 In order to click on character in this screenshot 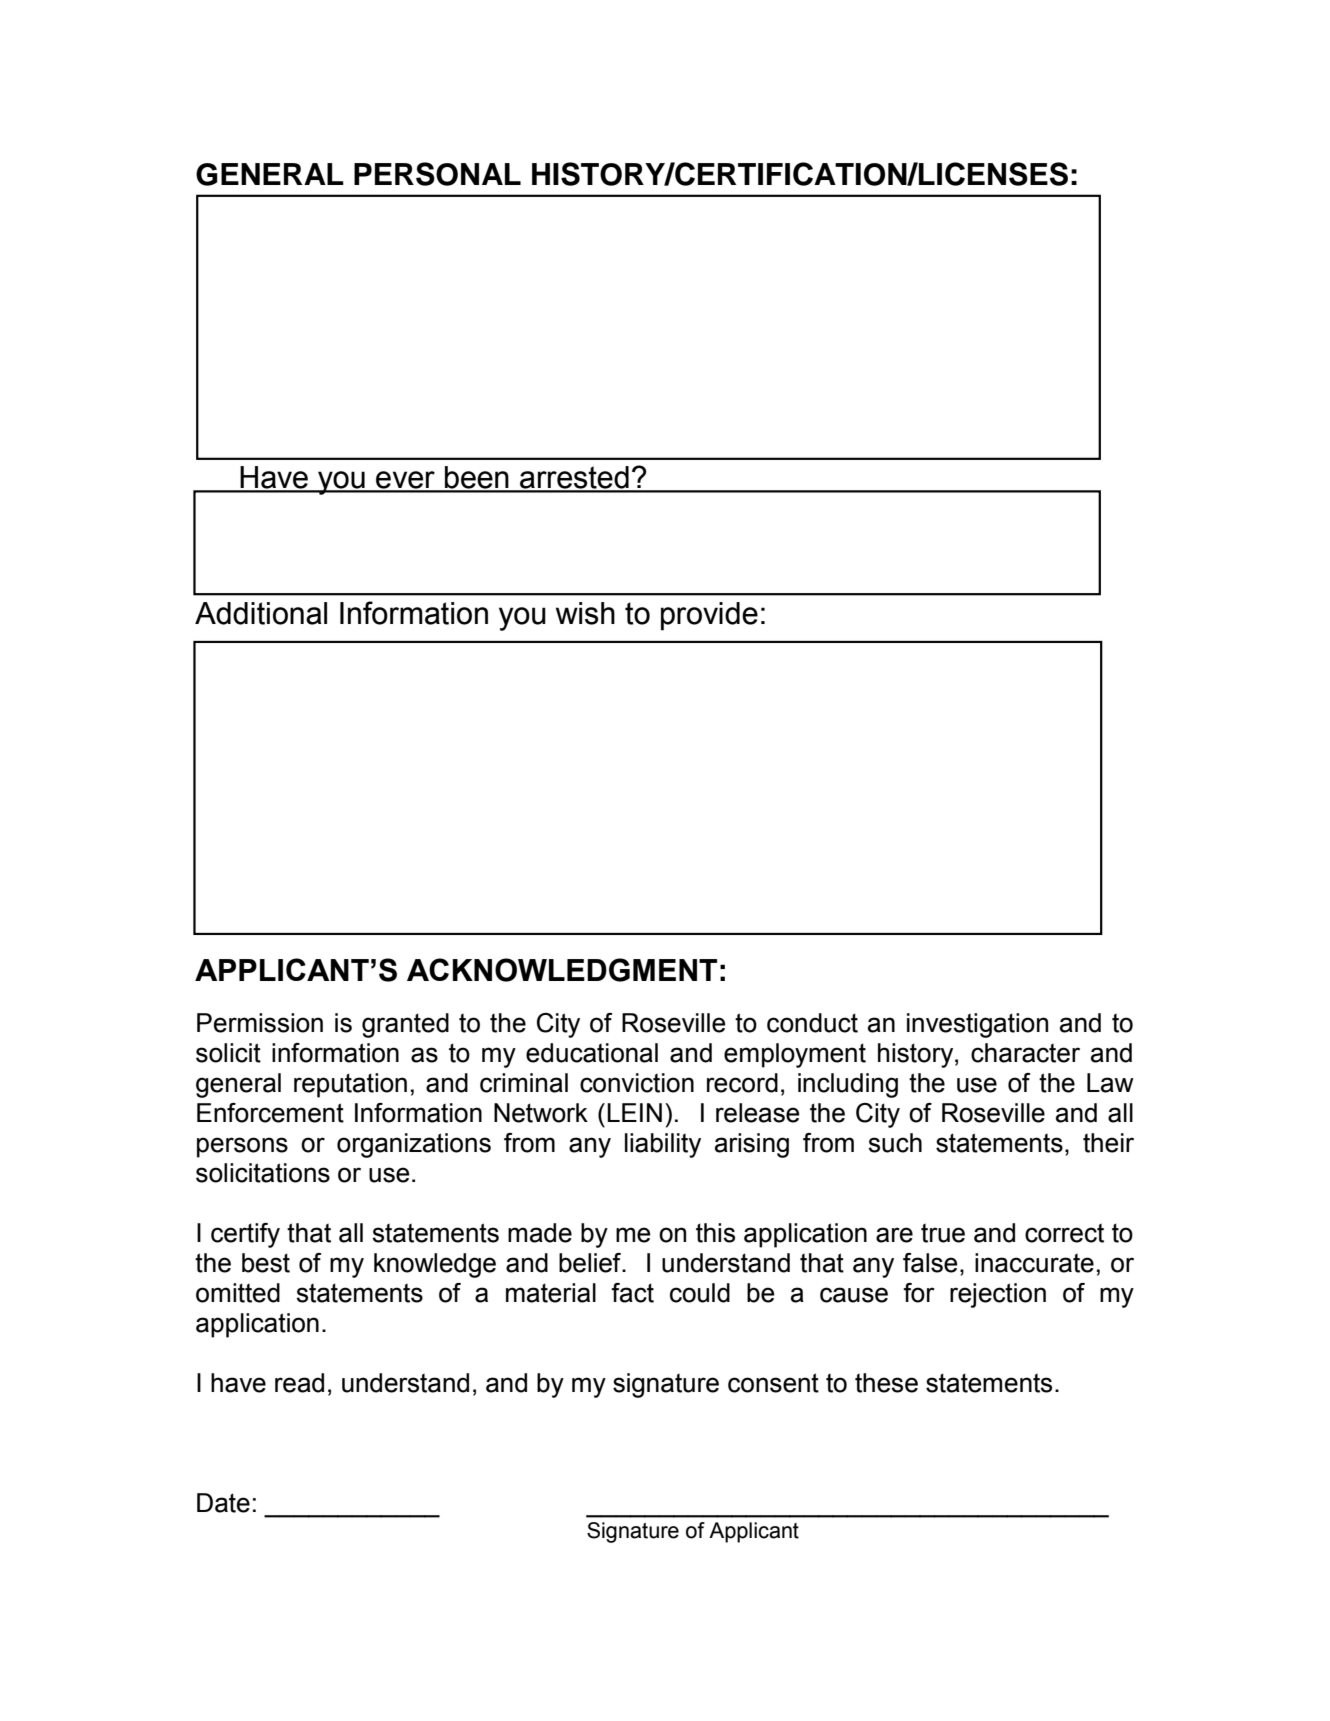, I will do `click(1025, 1053)`.
